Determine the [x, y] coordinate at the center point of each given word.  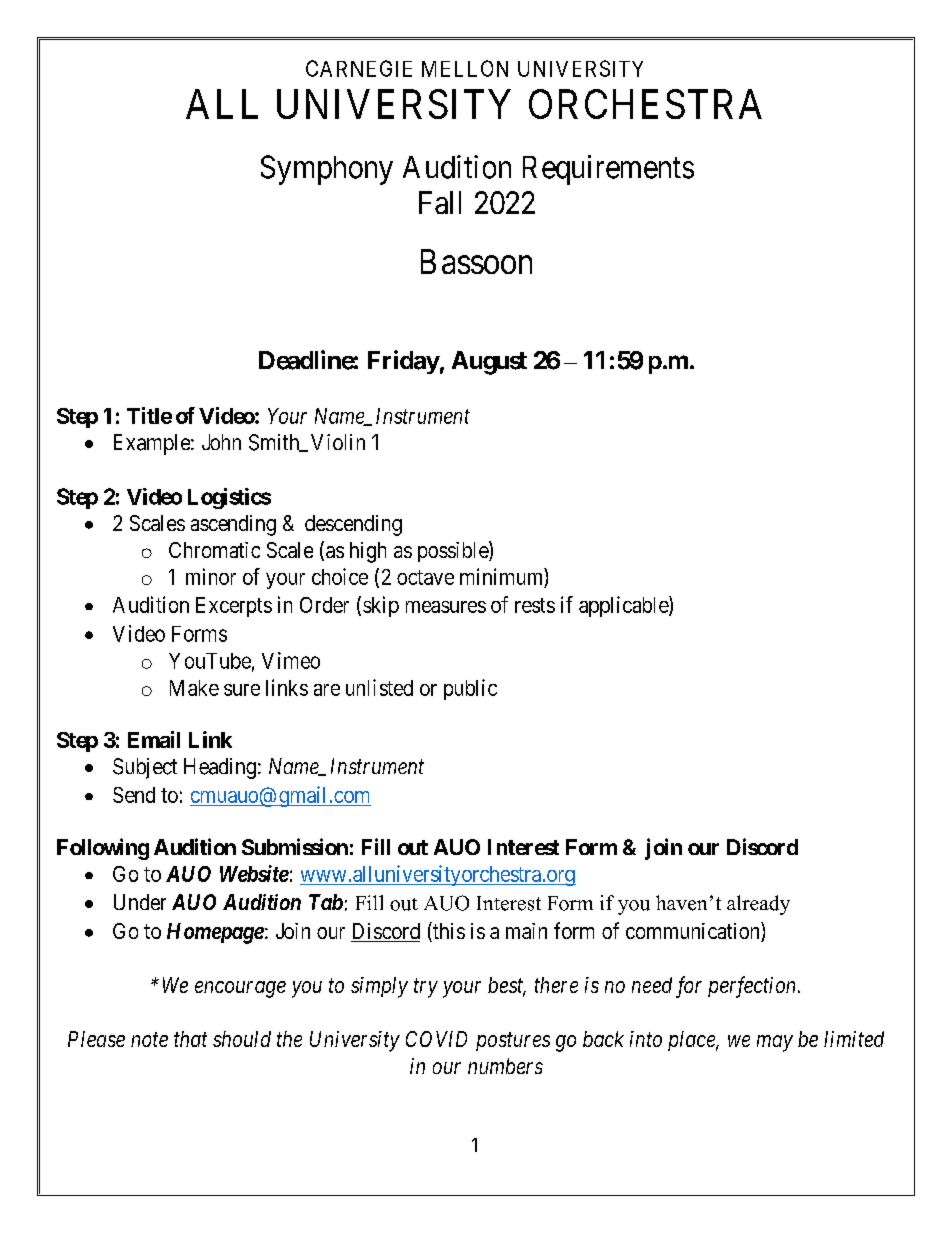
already [758, 905]
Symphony [327, 170]
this [448, 932]
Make [194, 688]
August [489, 363]
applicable [624, 606]
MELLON [465, 68]
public [470, 689]
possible [454, 551]
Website [254, 873]
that [190, 1039]
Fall [440, 202]
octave [425, 577]
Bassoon [476, 261]
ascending [233, 525]
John [221, 442]
